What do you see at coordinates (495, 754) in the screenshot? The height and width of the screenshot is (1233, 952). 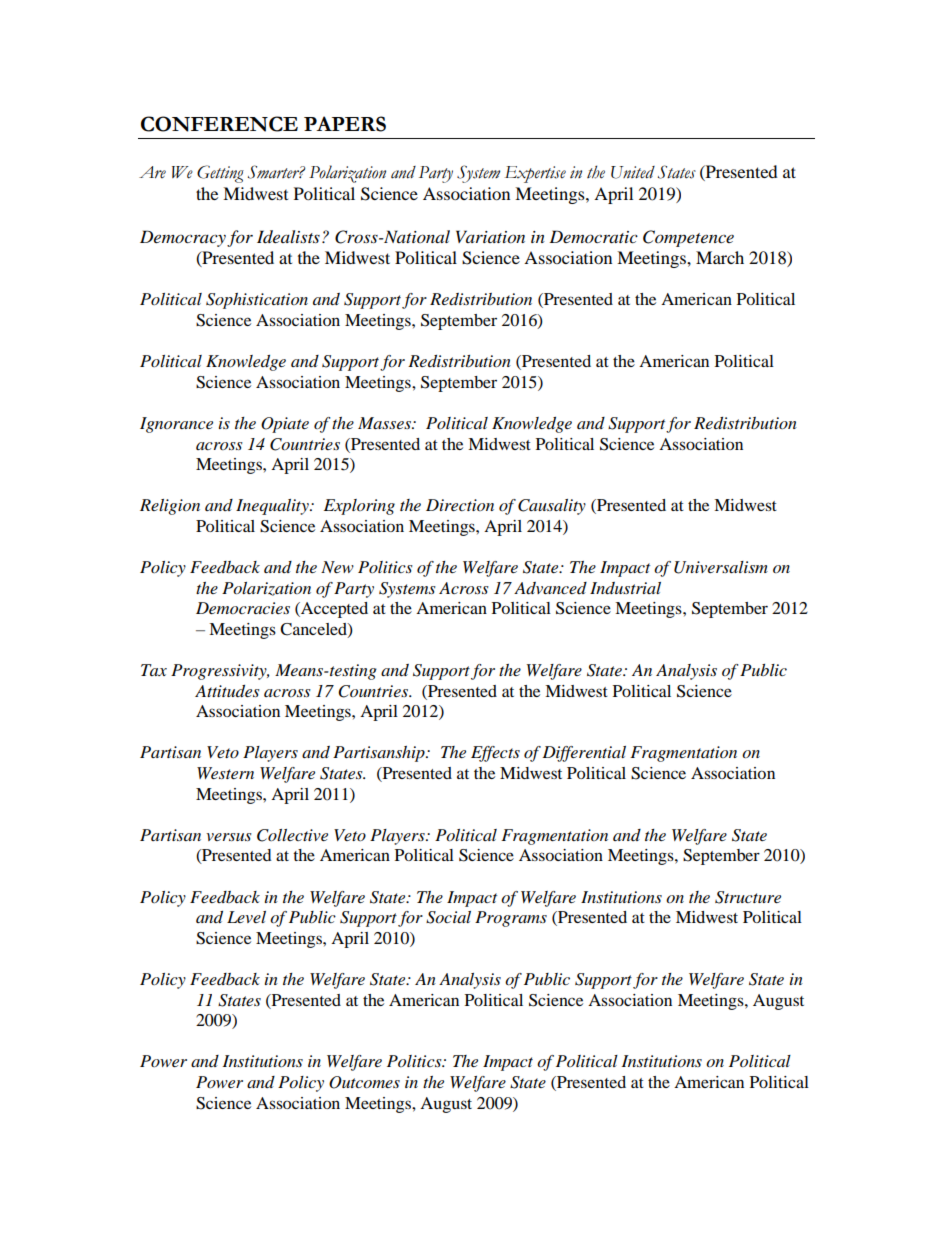 I see `Effects` at bounding box center [495, 754].
